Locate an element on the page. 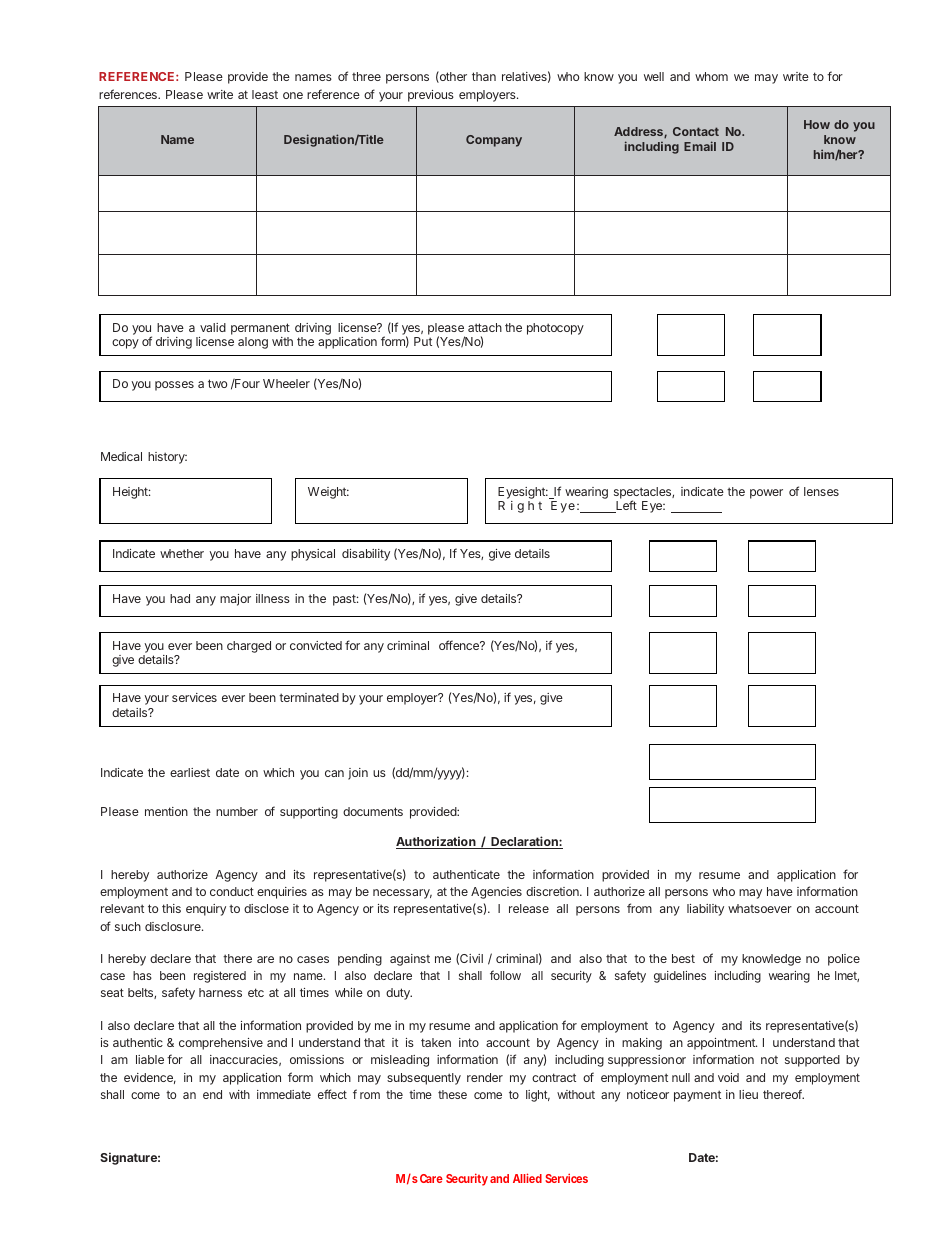 This document has height=1233, width=952. immediate is located at coordinates (284, 1094).
